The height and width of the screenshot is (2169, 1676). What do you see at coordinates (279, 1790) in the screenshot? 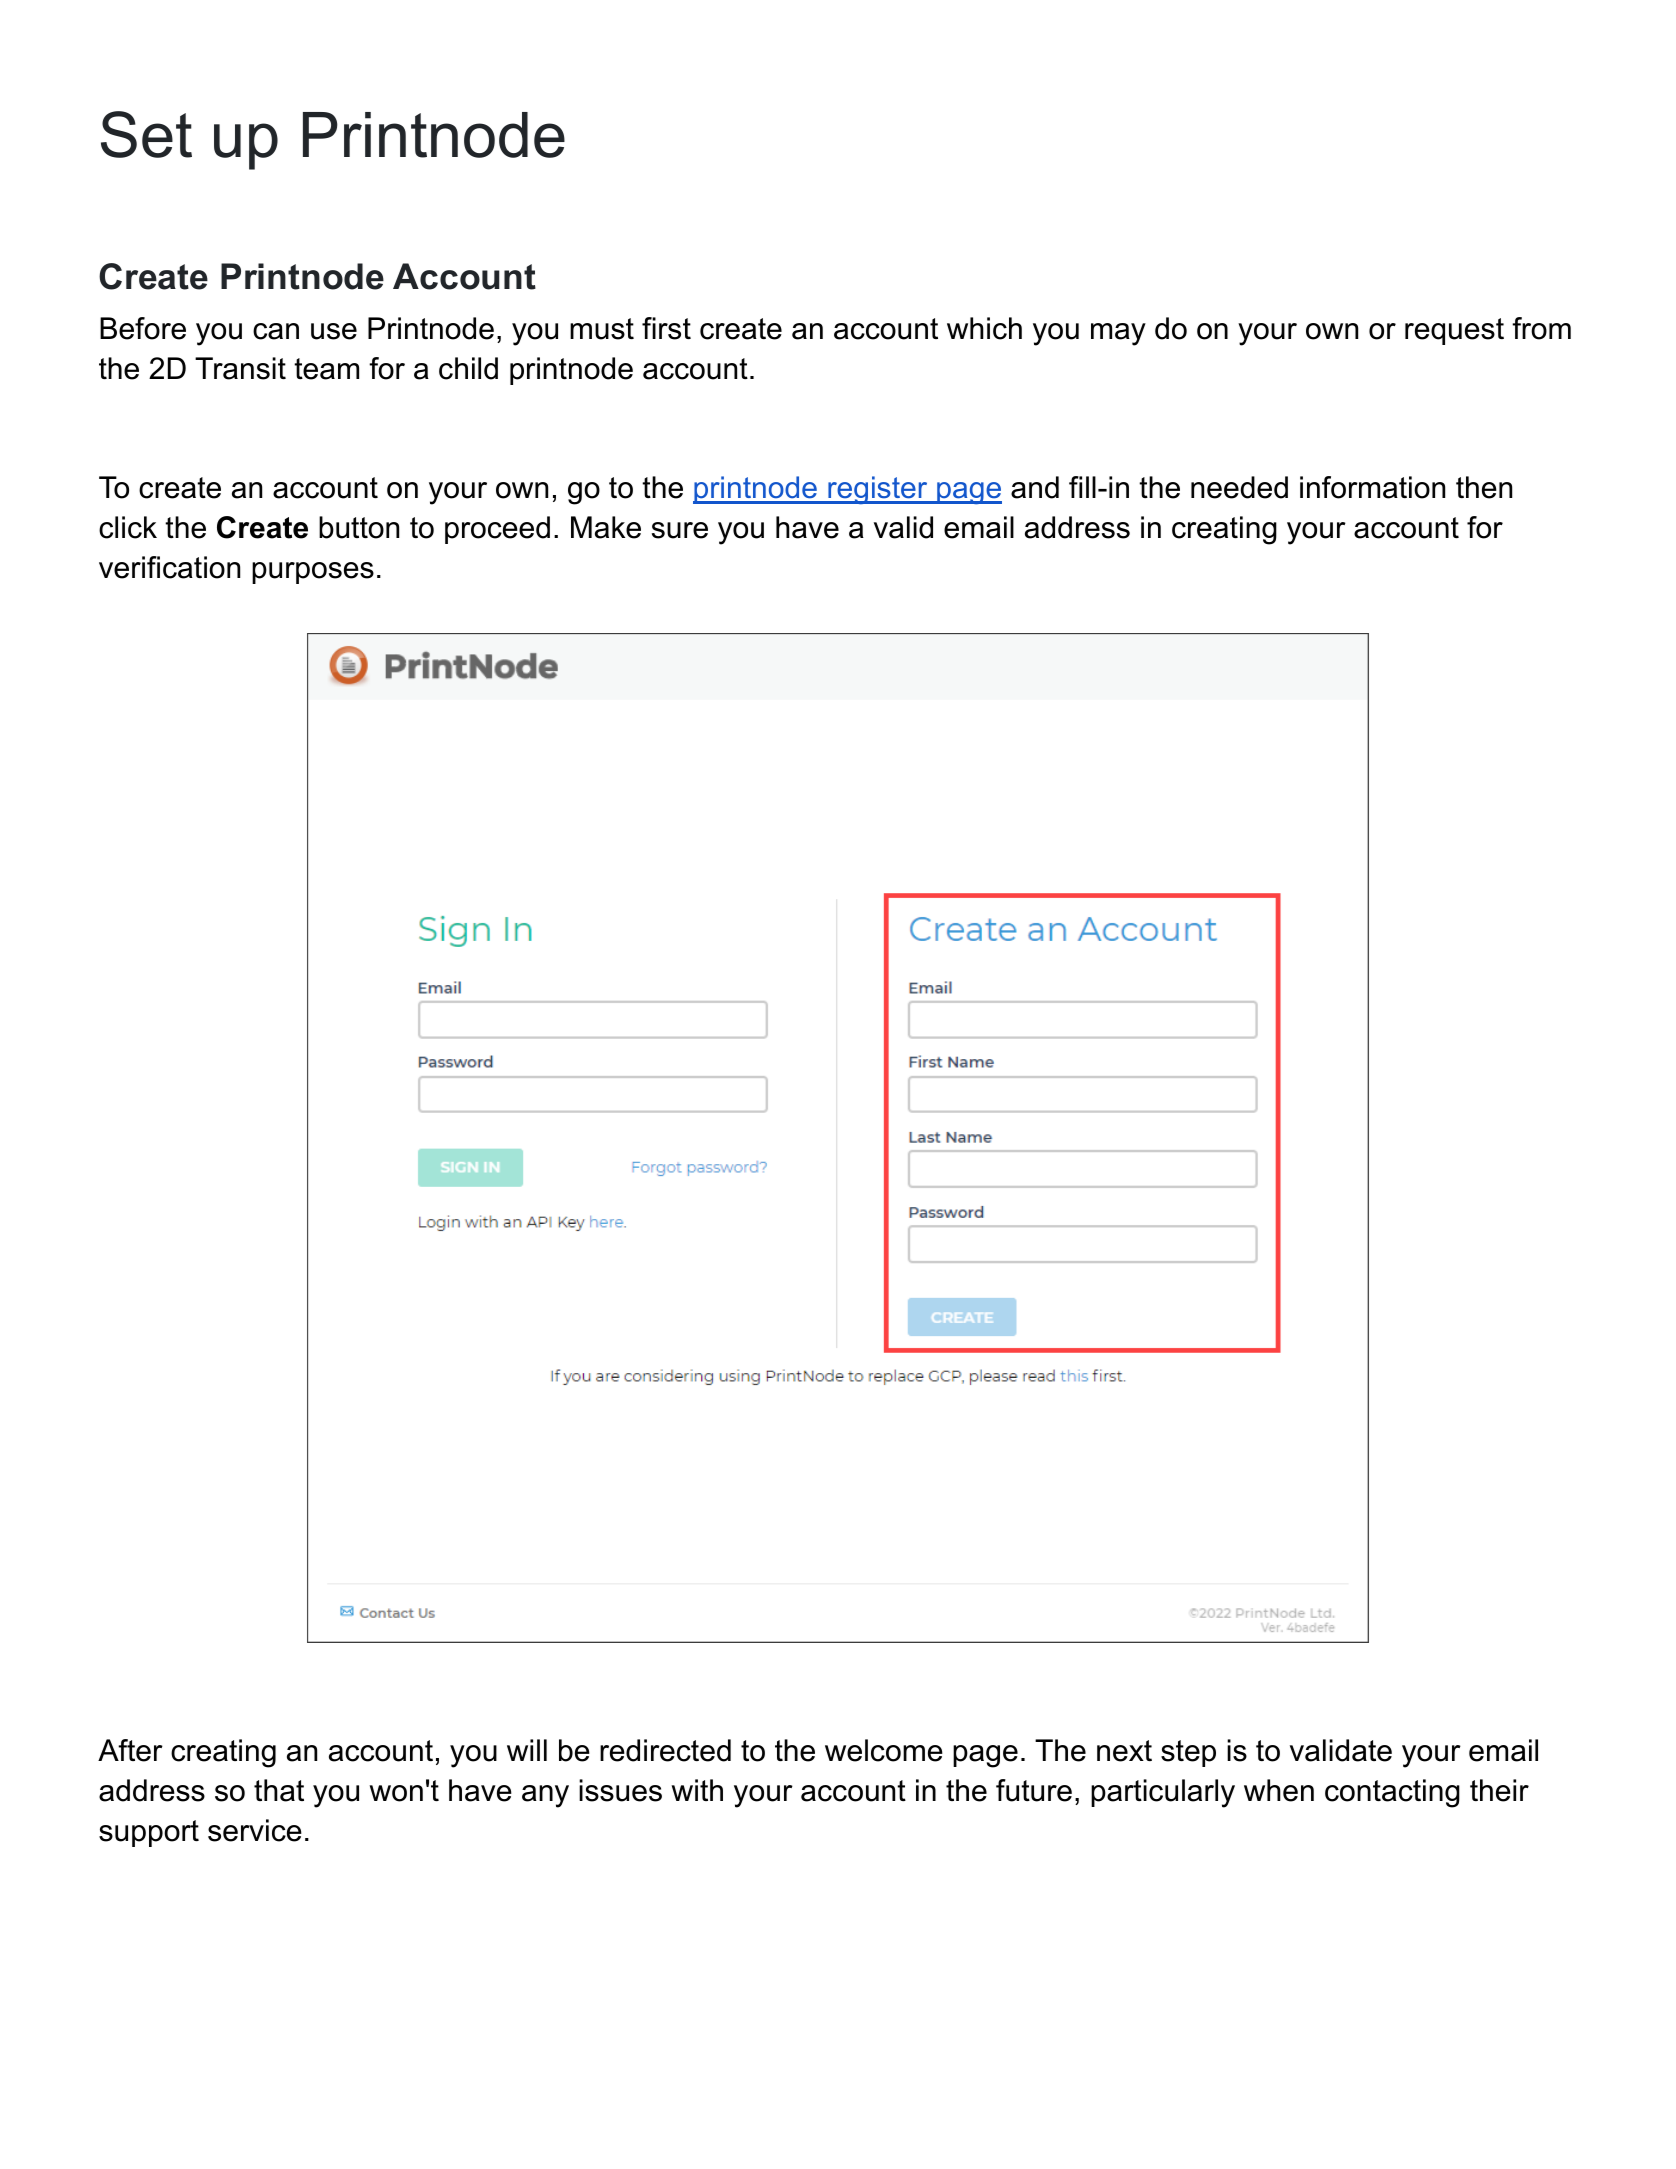
I see `that` at bounding box center [279, 1790].
